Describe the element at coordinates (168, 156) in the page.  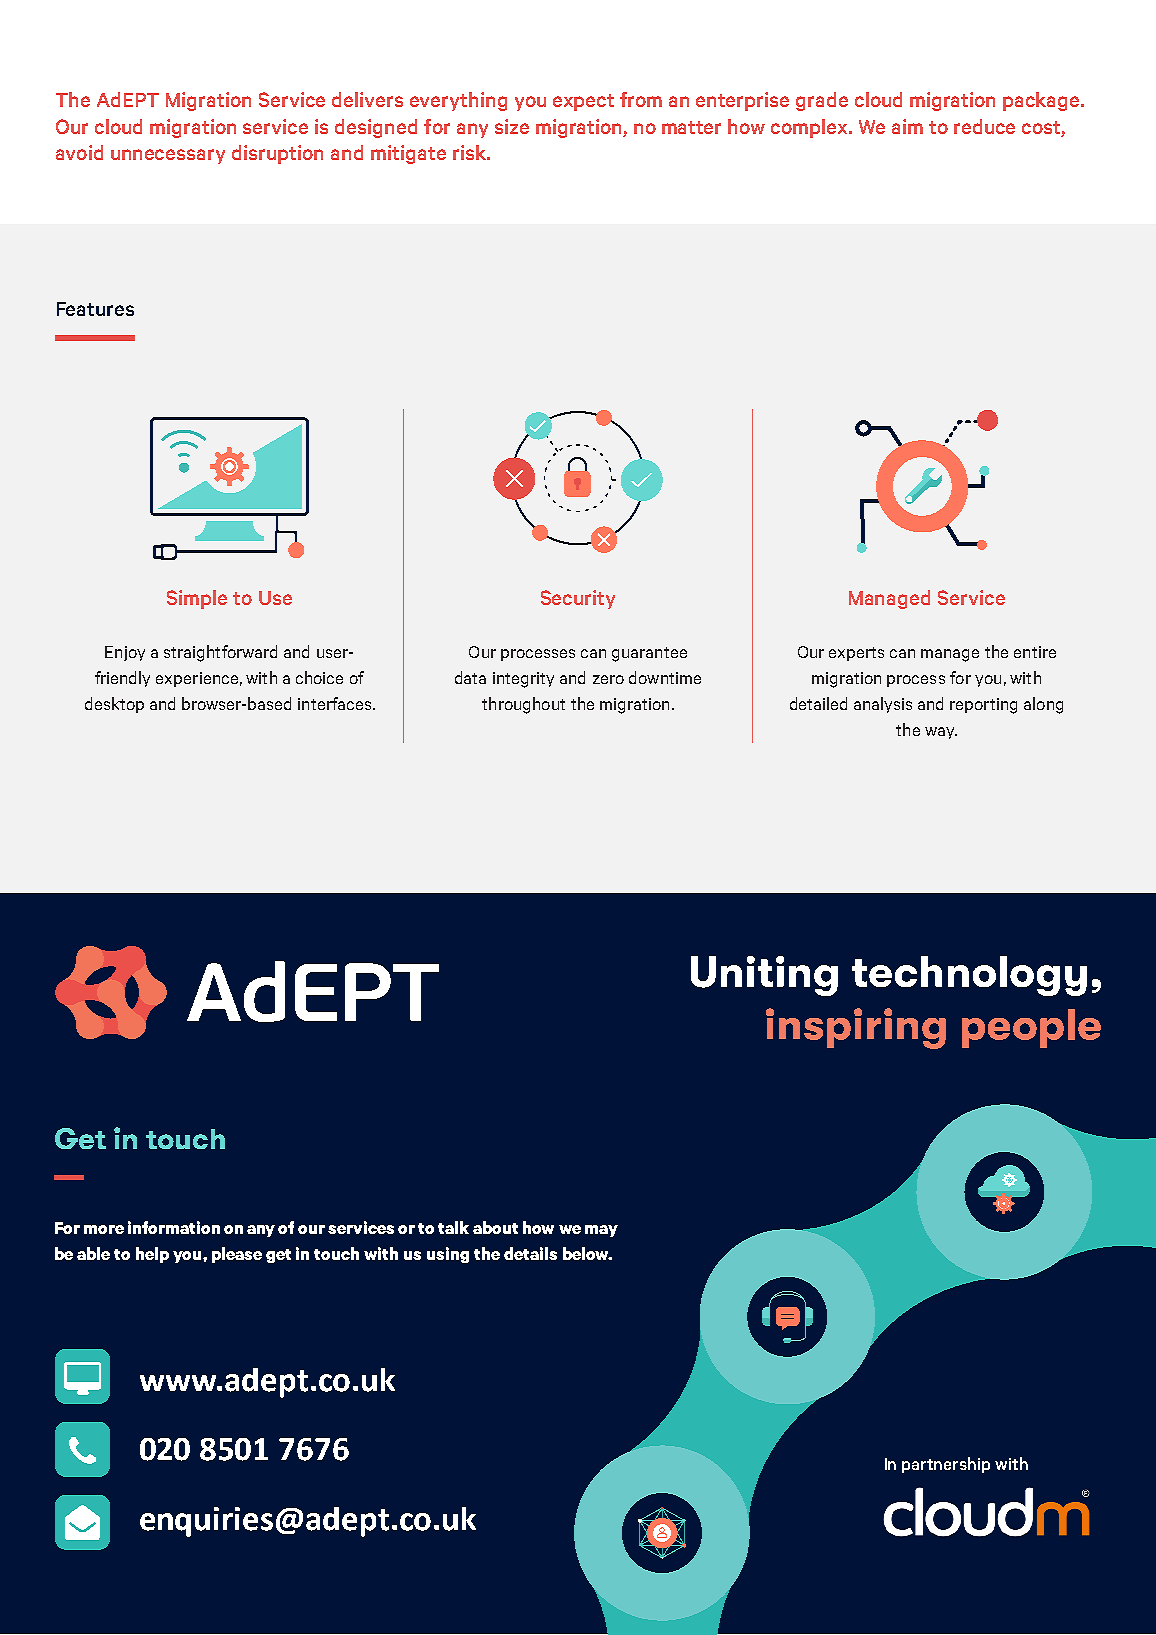
I see `unnecessary` at that location.
